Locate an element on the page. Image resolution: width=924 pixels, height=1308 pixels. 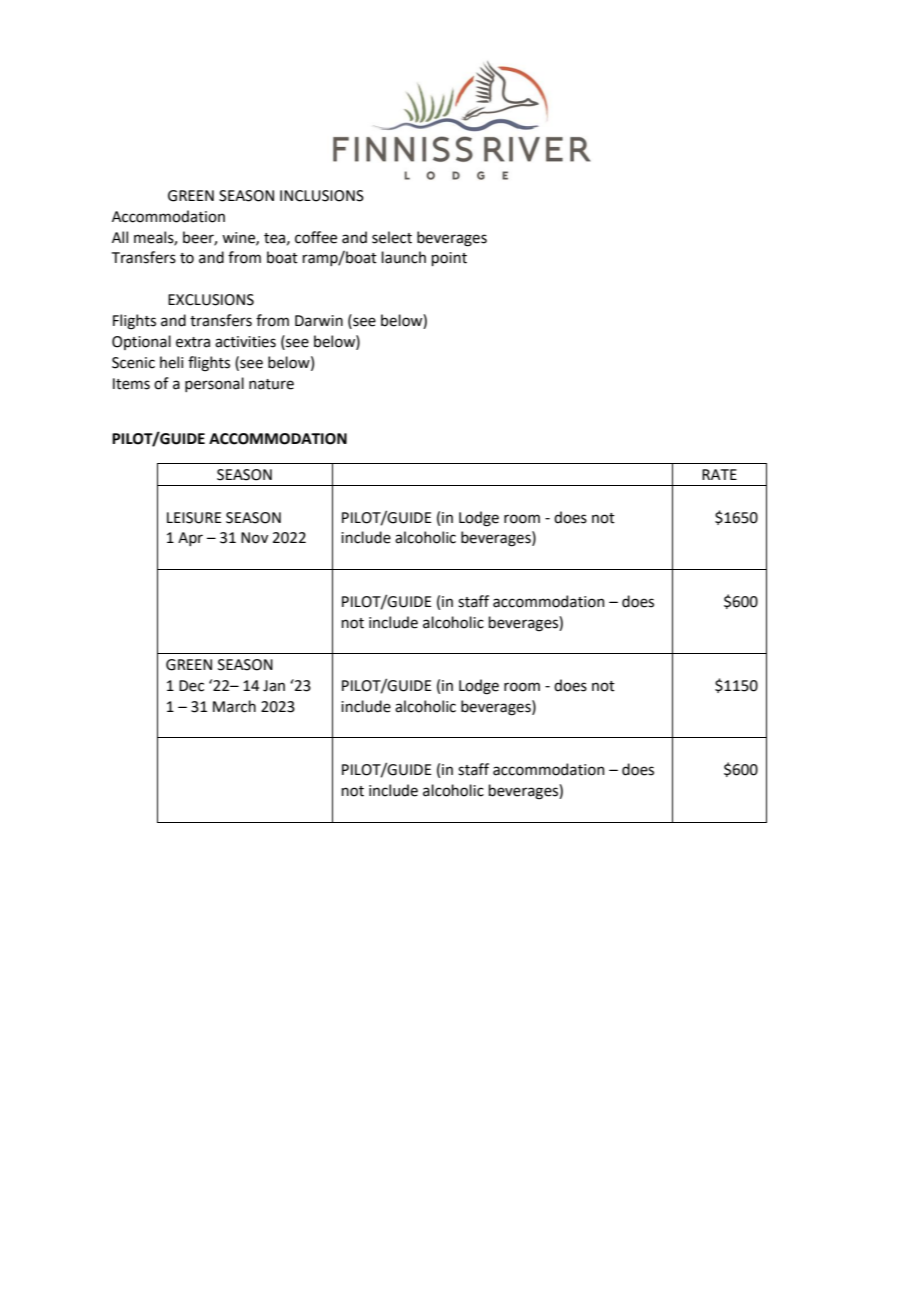
Dec is located at coordinates (191, 686).
